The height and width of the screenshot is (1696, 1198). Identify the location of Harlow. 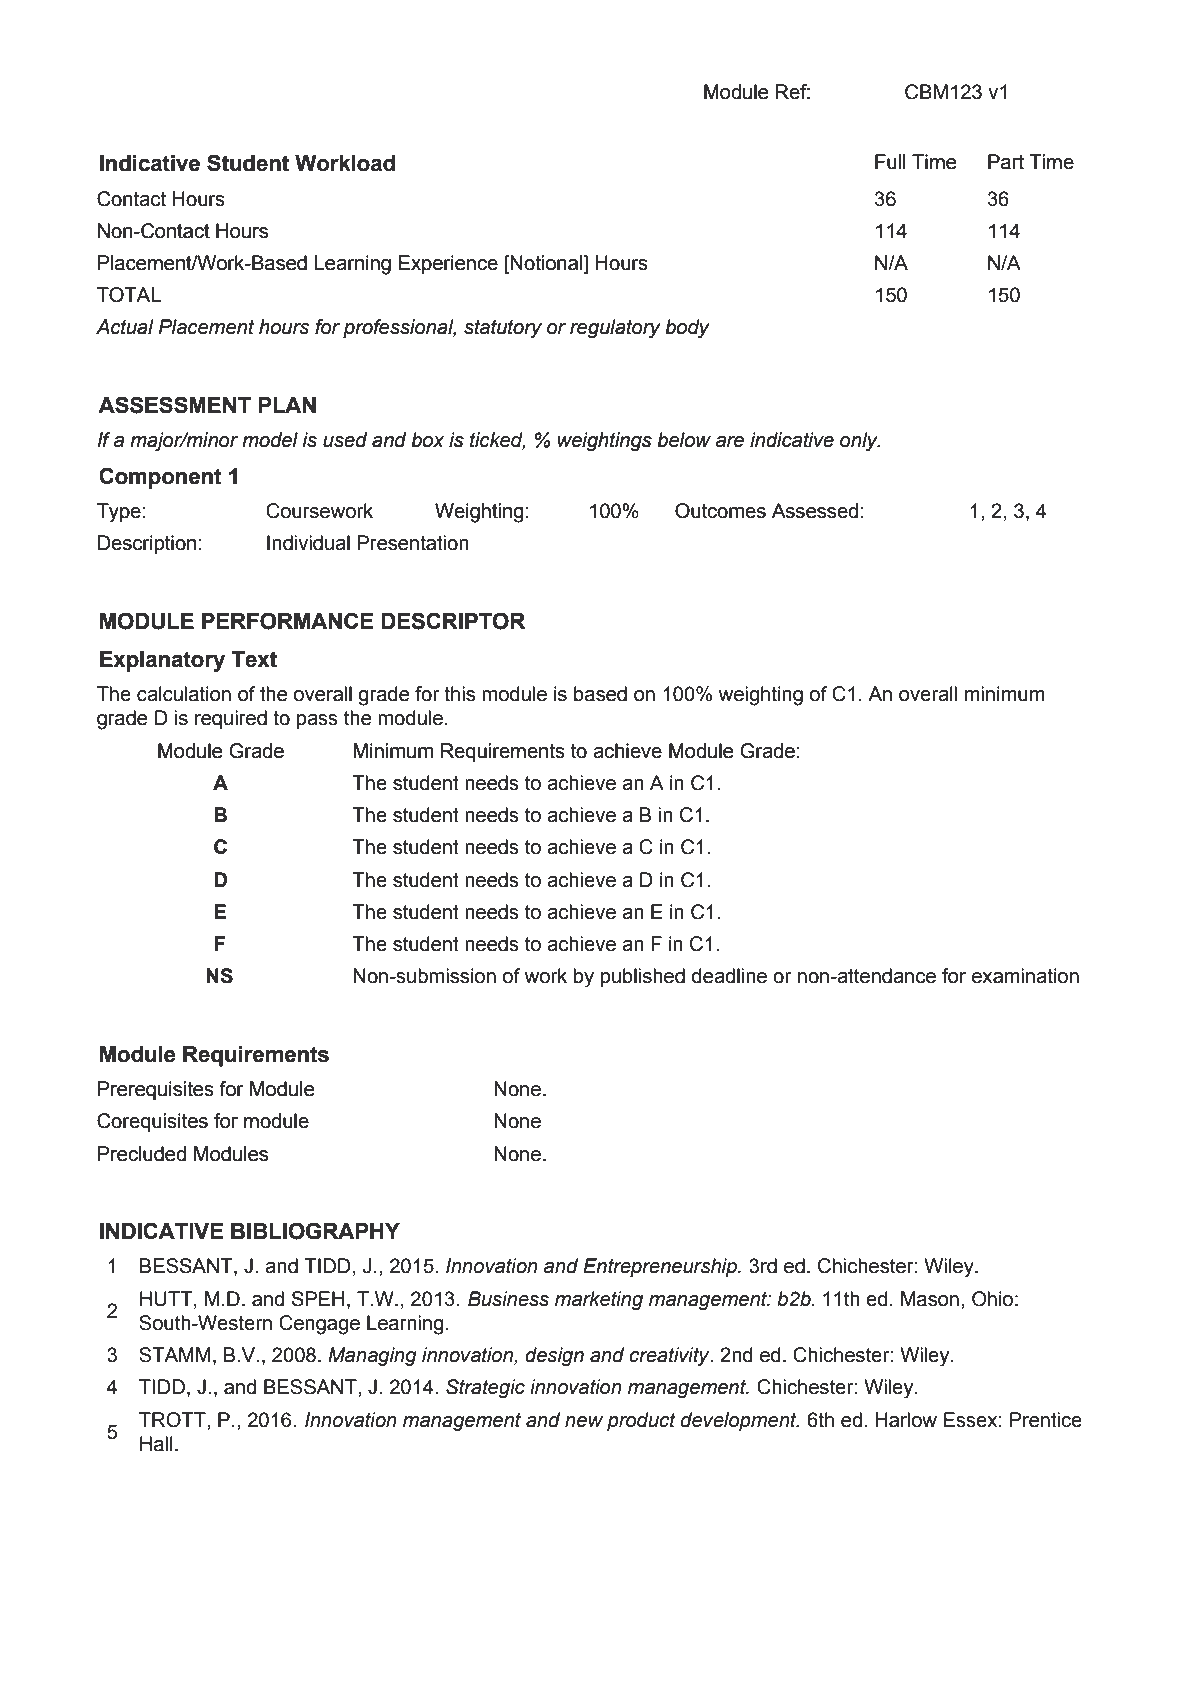
(906, 1420).
